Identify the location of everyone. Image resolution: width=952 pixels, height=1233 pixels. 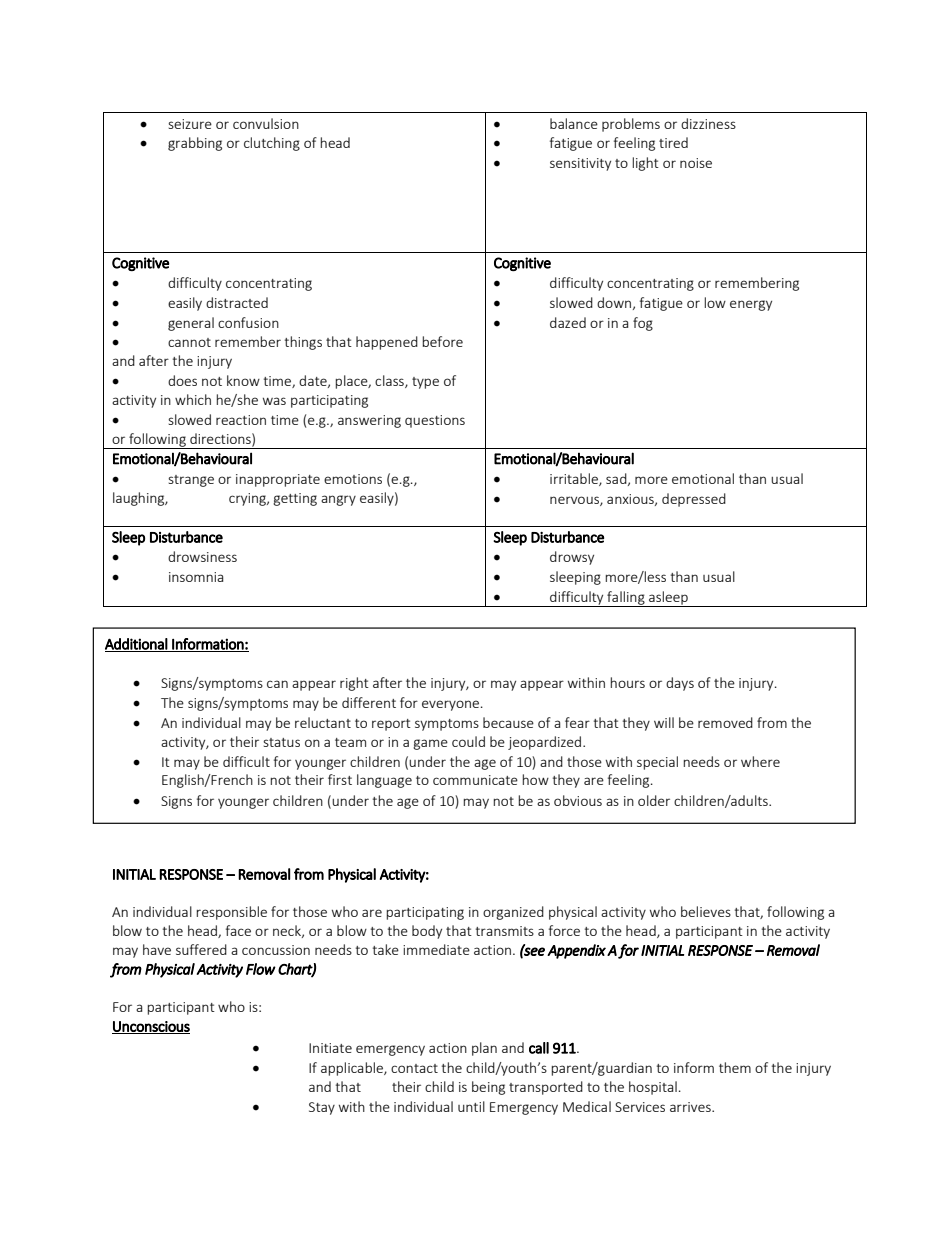
(450, 705).
